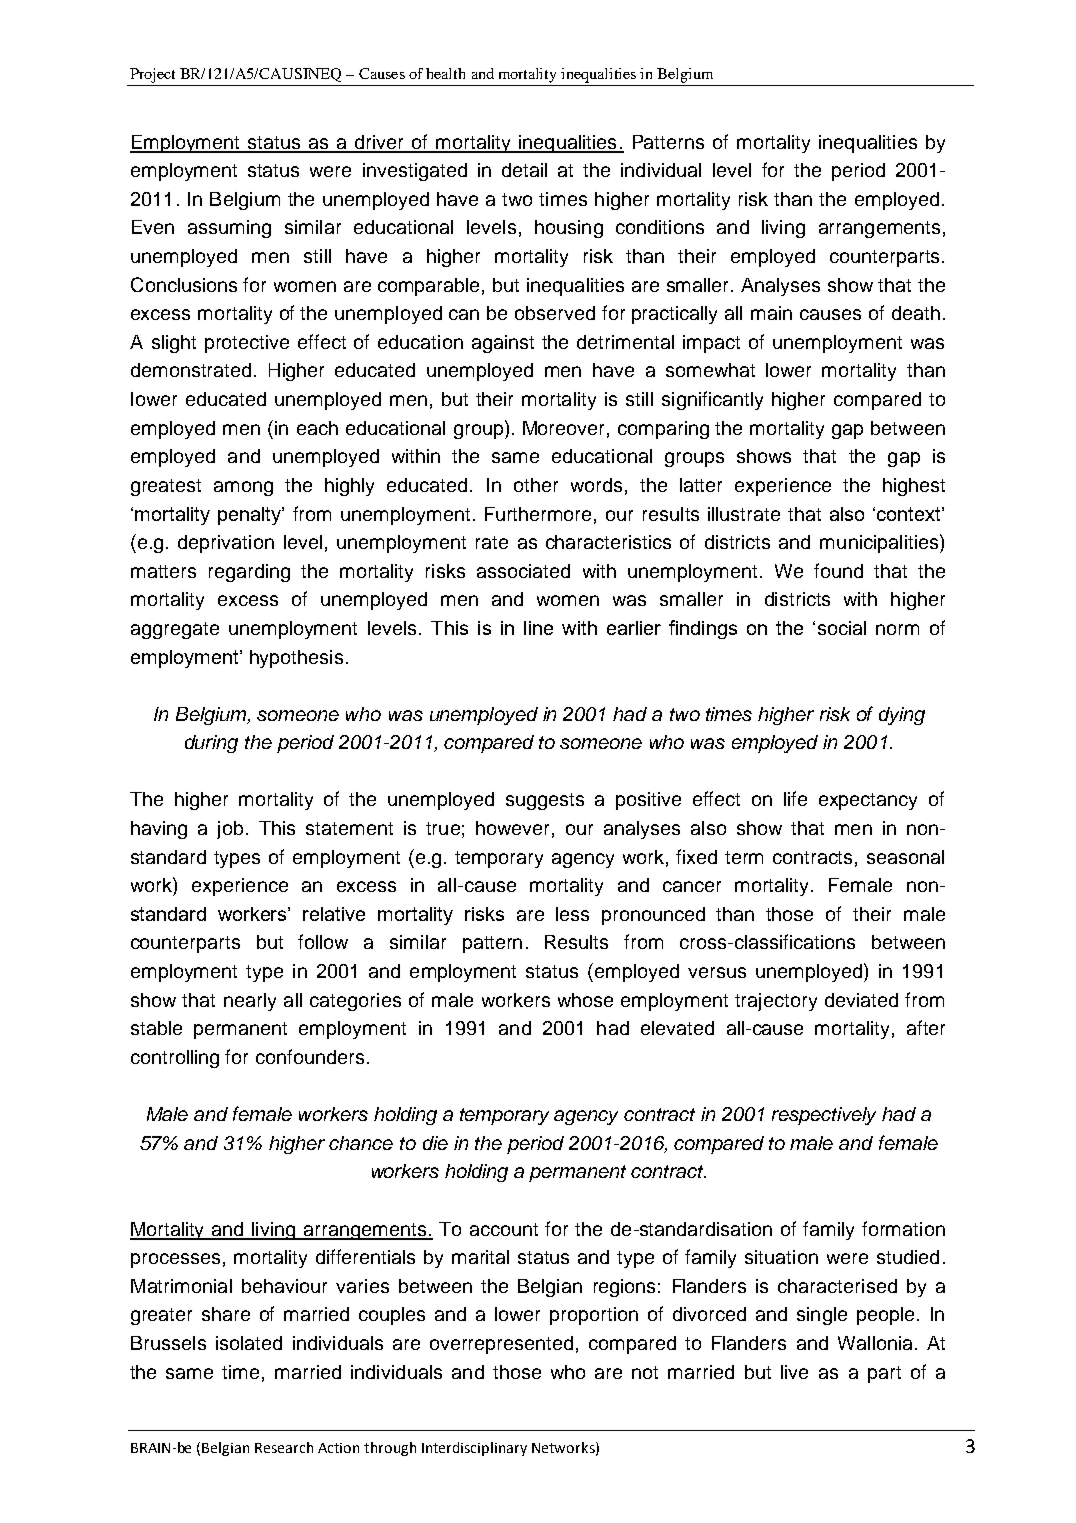 This screenshot has height=1523, width=1076. I want to click on Project, so click(152, 75).
